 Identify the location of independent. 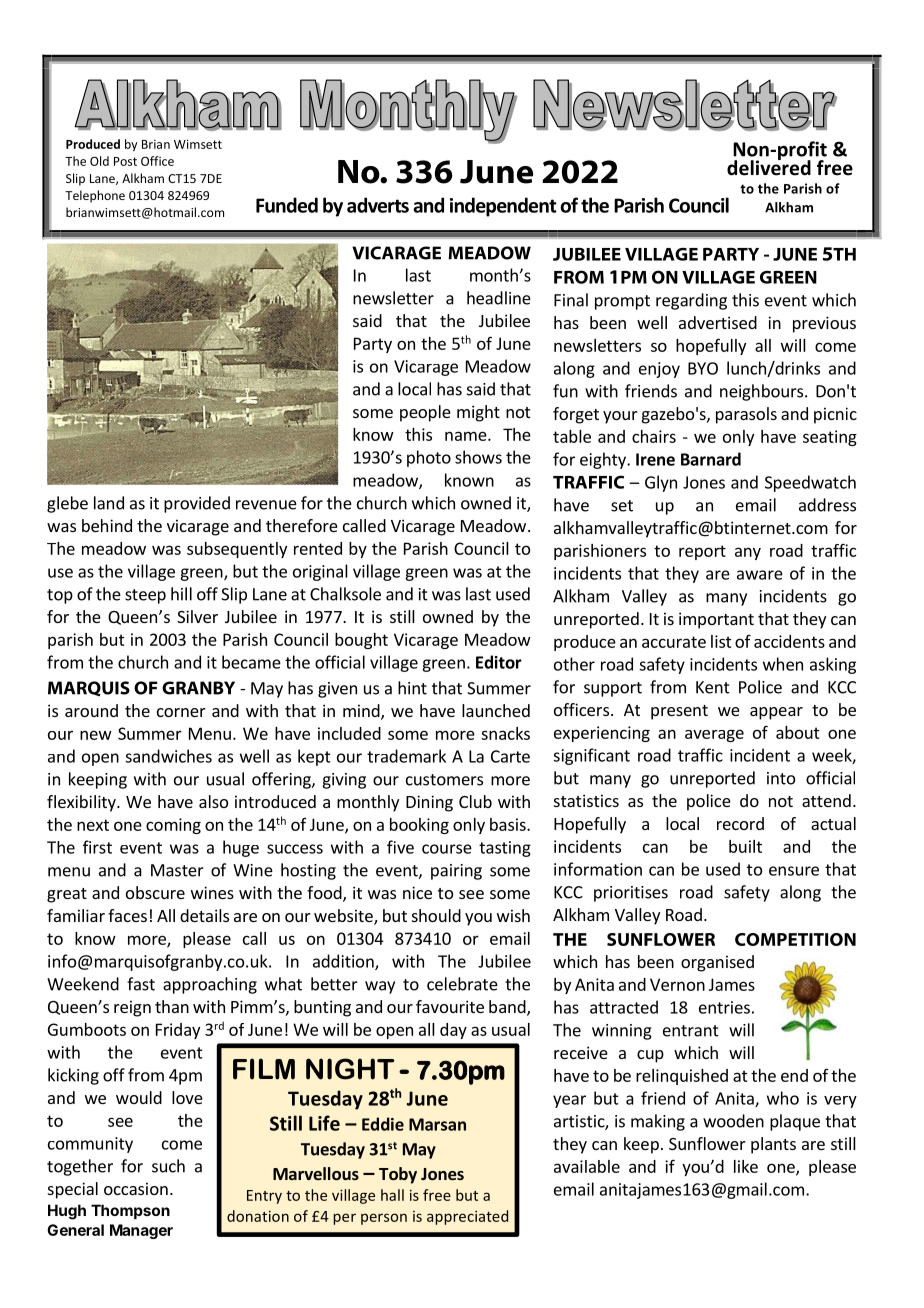
(503, 207).
